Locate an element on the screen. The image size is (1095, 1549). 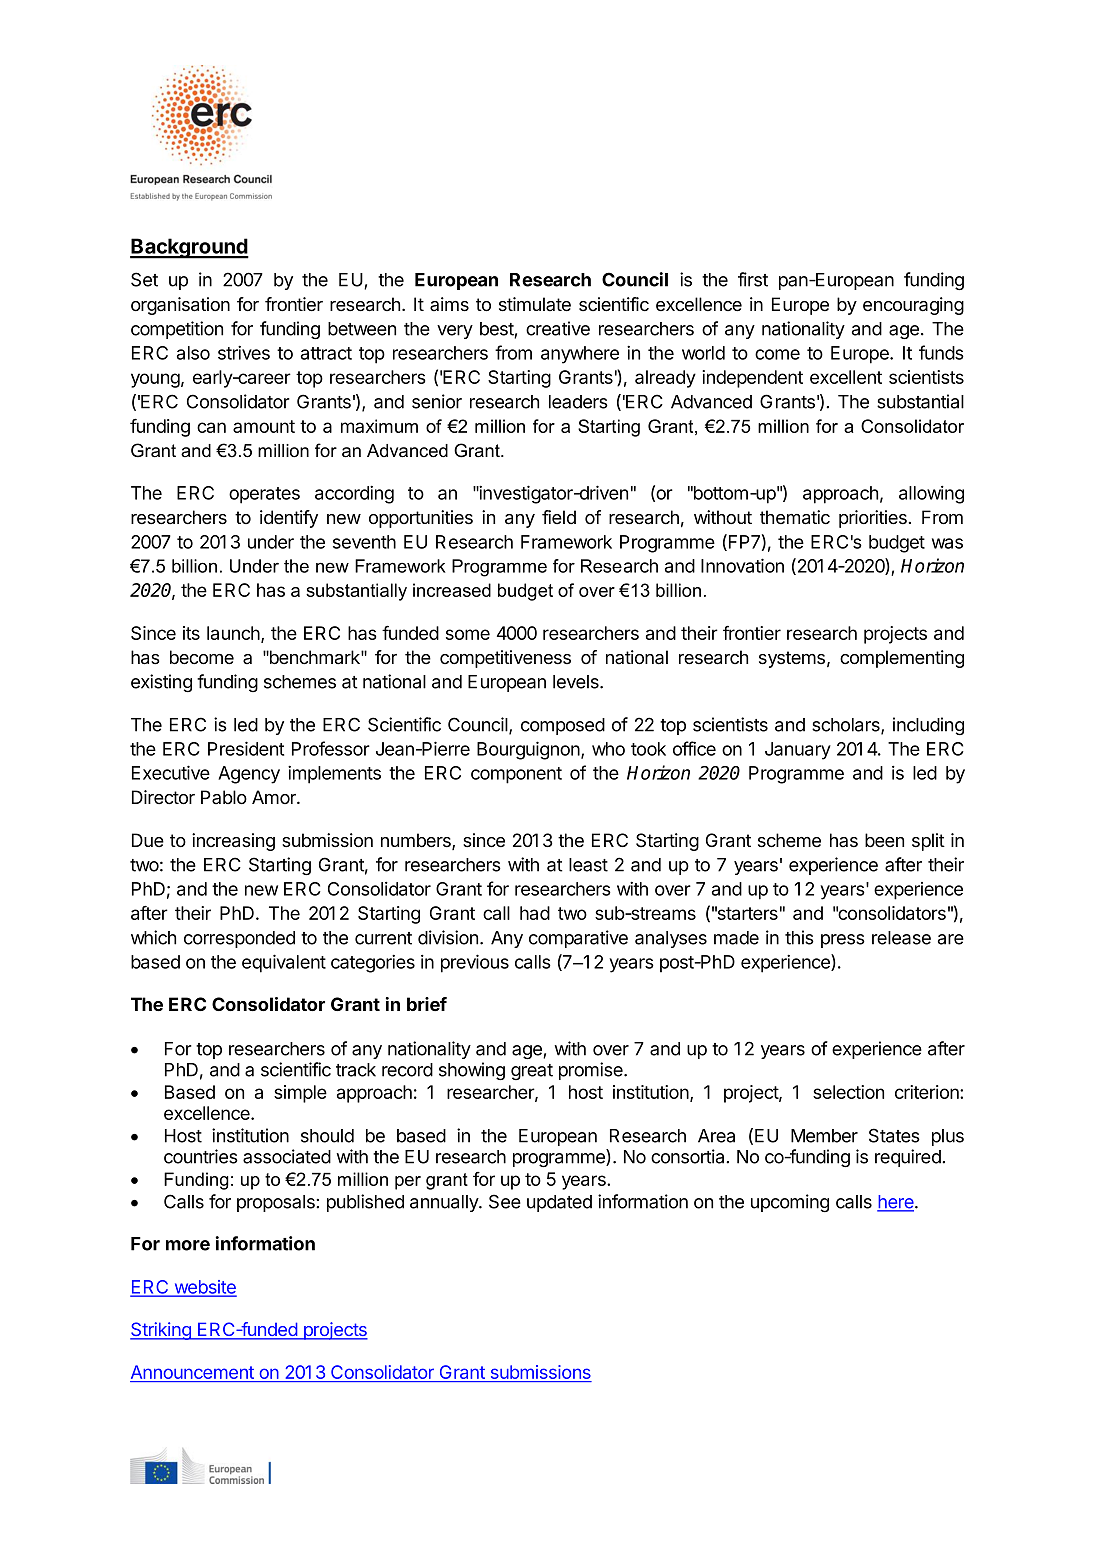
Announcement is located at coordinates (193, 1373).
